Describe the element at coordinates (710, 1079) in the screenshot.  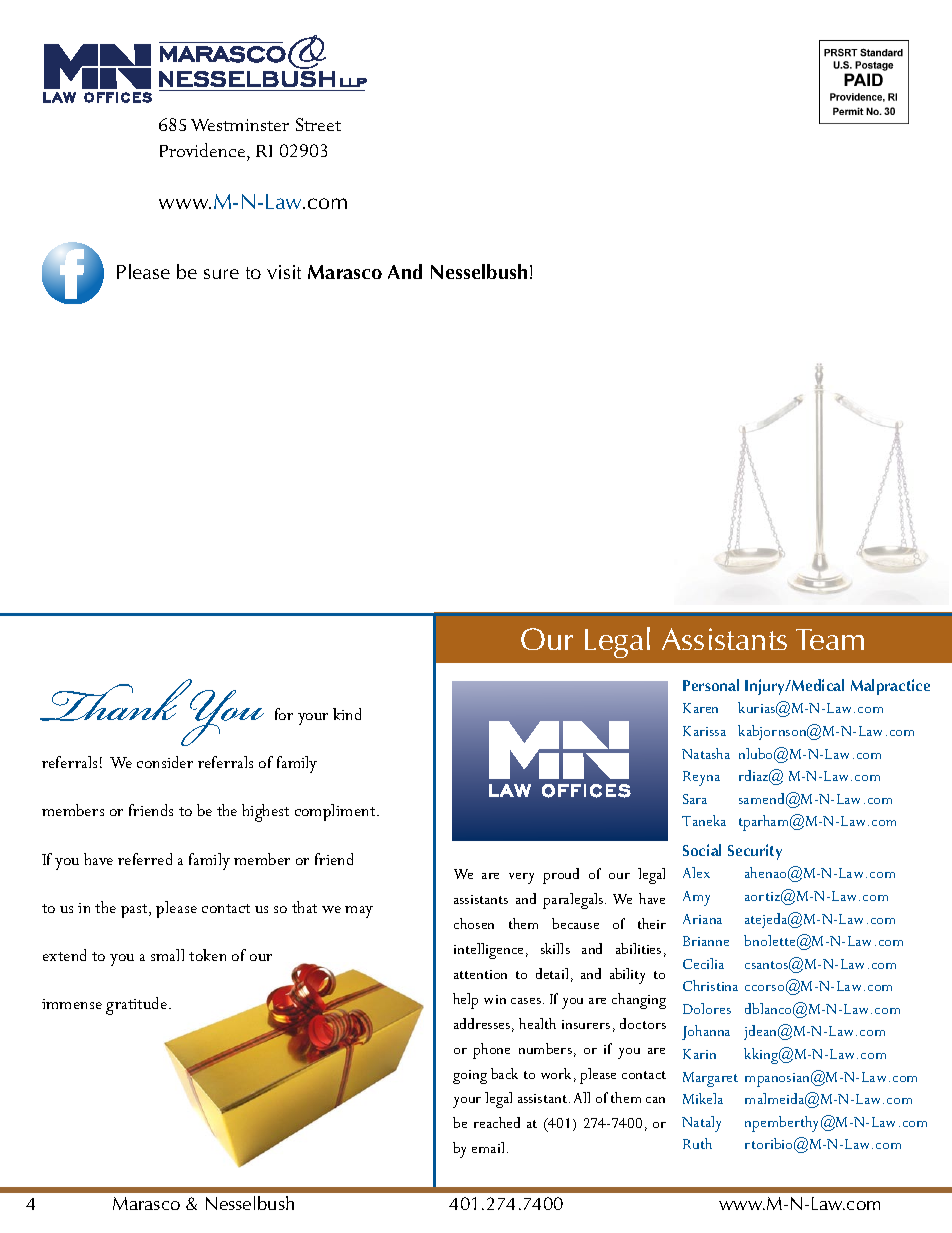
I see `Margaret` at that location.
